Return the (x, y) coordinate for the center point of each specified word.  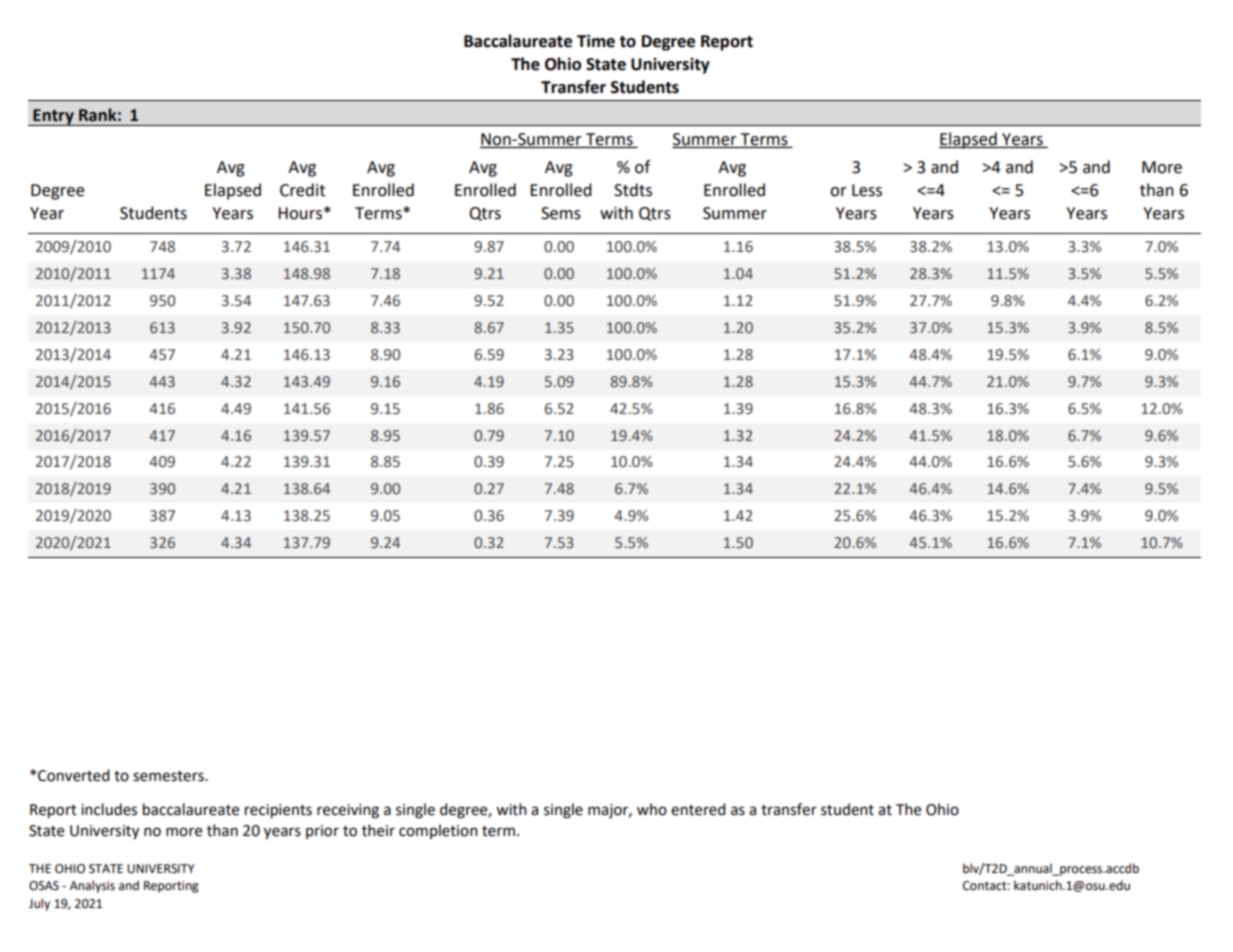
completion (438, 831)
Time (596, 41)
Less (867, 190)
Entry (53, 117)
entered (698, 809)
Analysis (92, 886)
